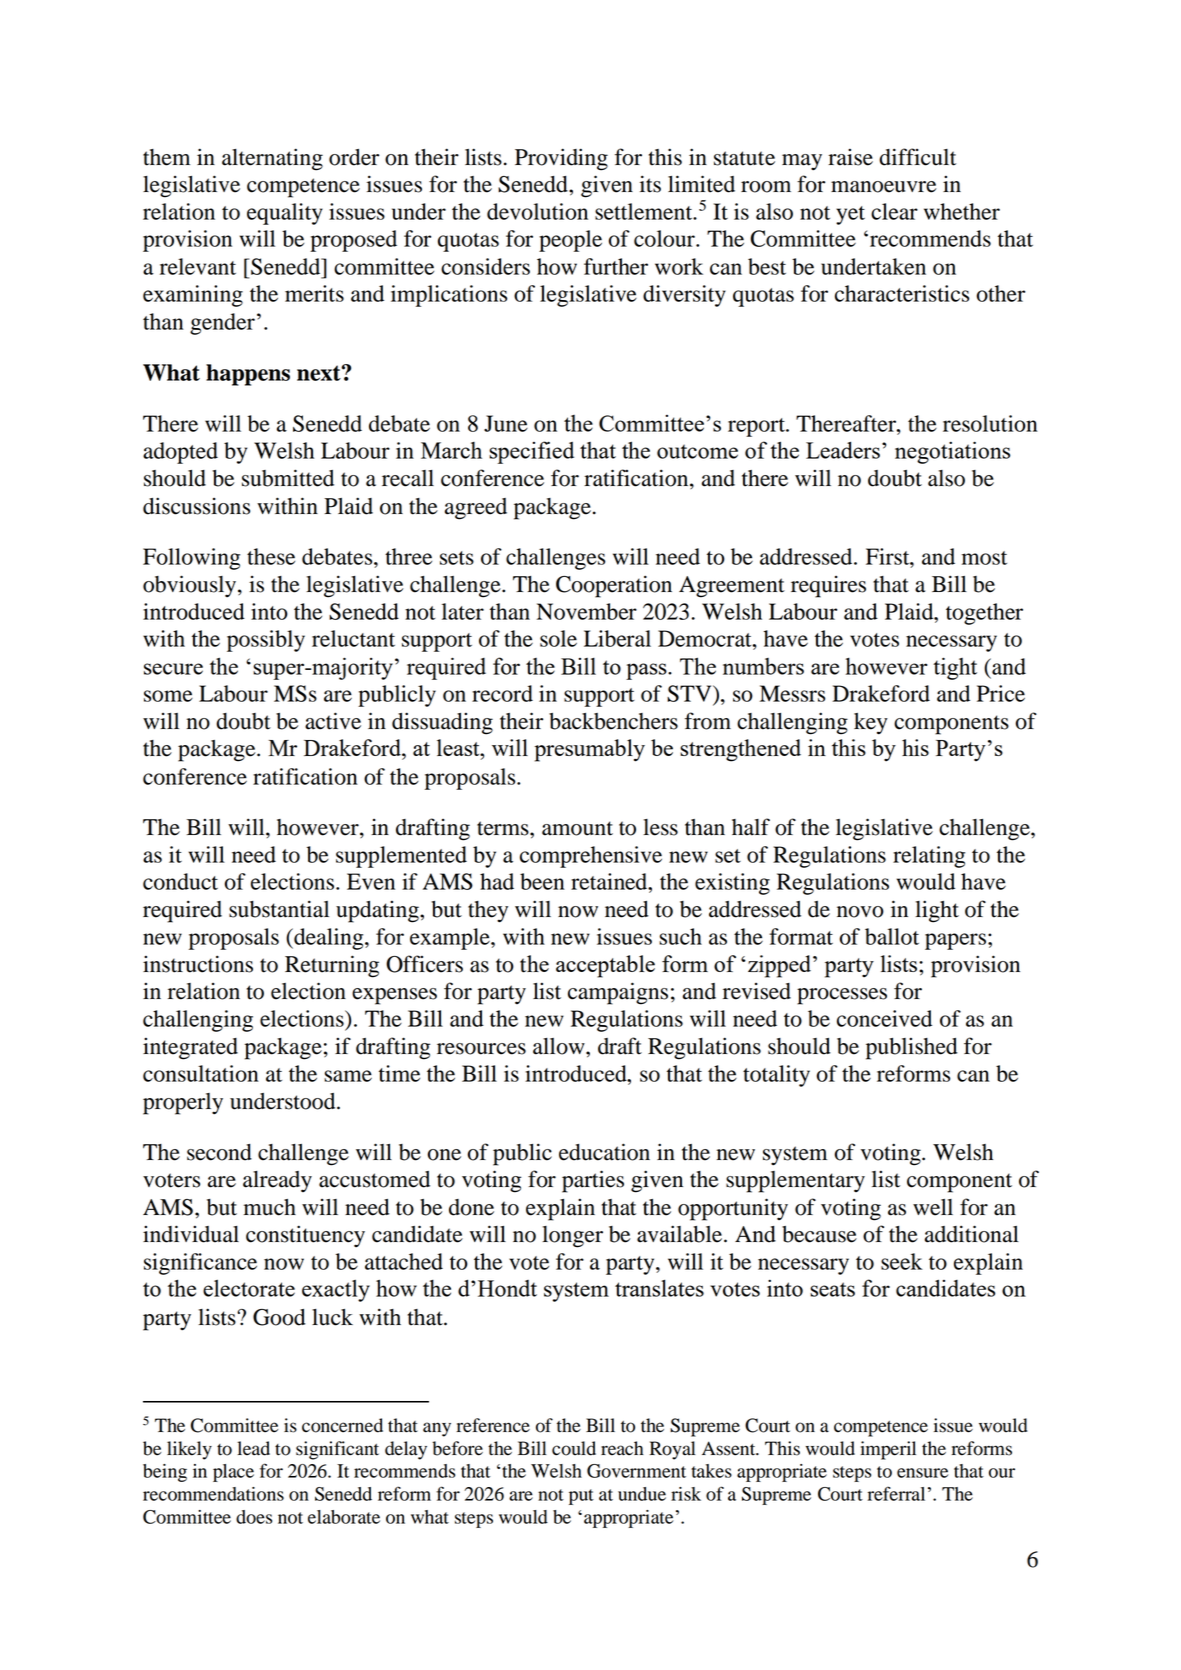 The image size is (1181, 1670). Describe the element at coordinates (581, 1497) in the page. I see `put` at that location.
